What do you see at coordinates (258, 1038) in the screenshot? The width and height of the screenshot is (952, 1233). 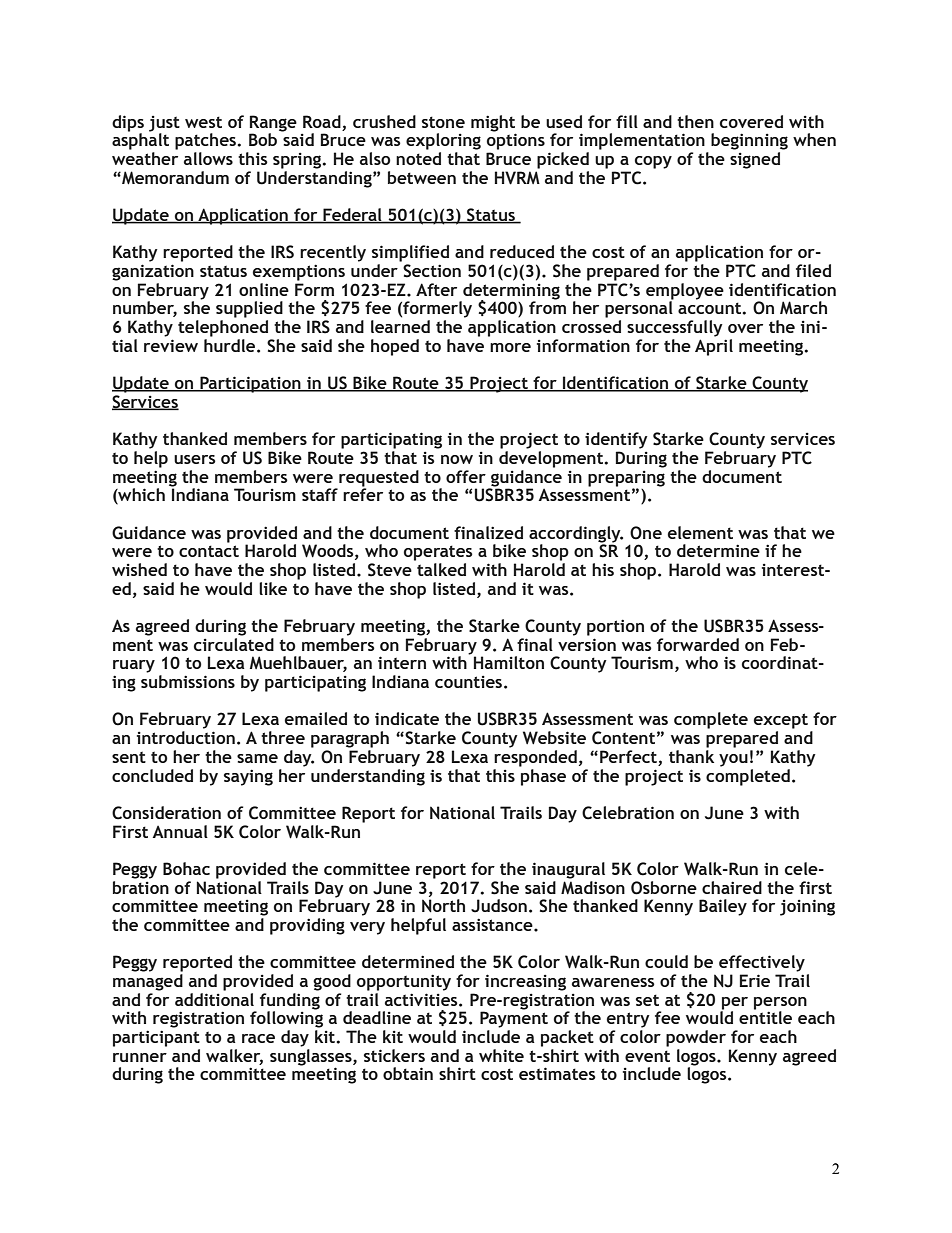 I see `race` at bounding box center [258, 1038].
